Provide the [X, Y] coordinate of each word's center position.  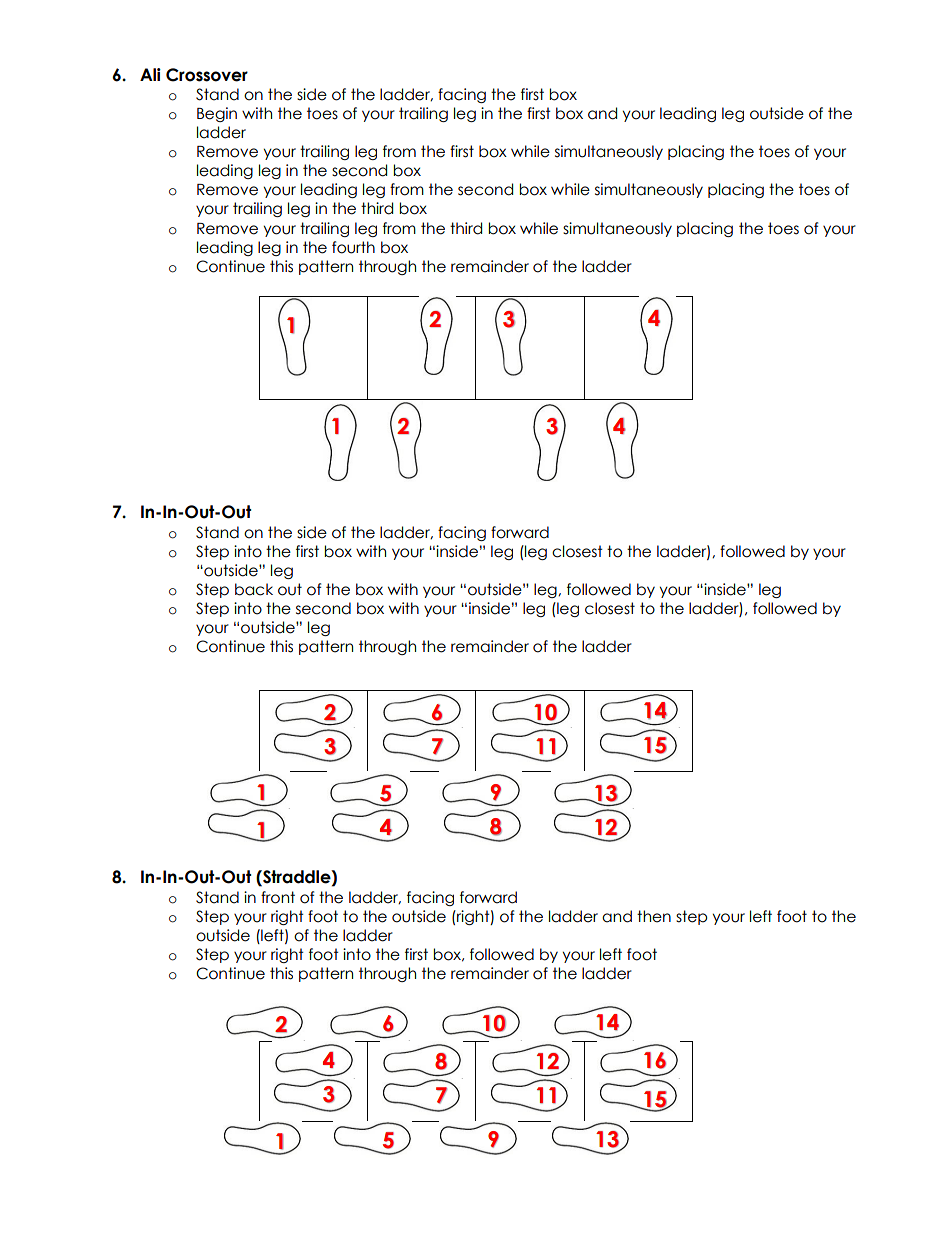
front [278, 897]
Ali [150, 74]
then [654, 916]
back [254, 589]
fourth [353, 247]
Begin [217, 114]
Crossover [207, 75]
